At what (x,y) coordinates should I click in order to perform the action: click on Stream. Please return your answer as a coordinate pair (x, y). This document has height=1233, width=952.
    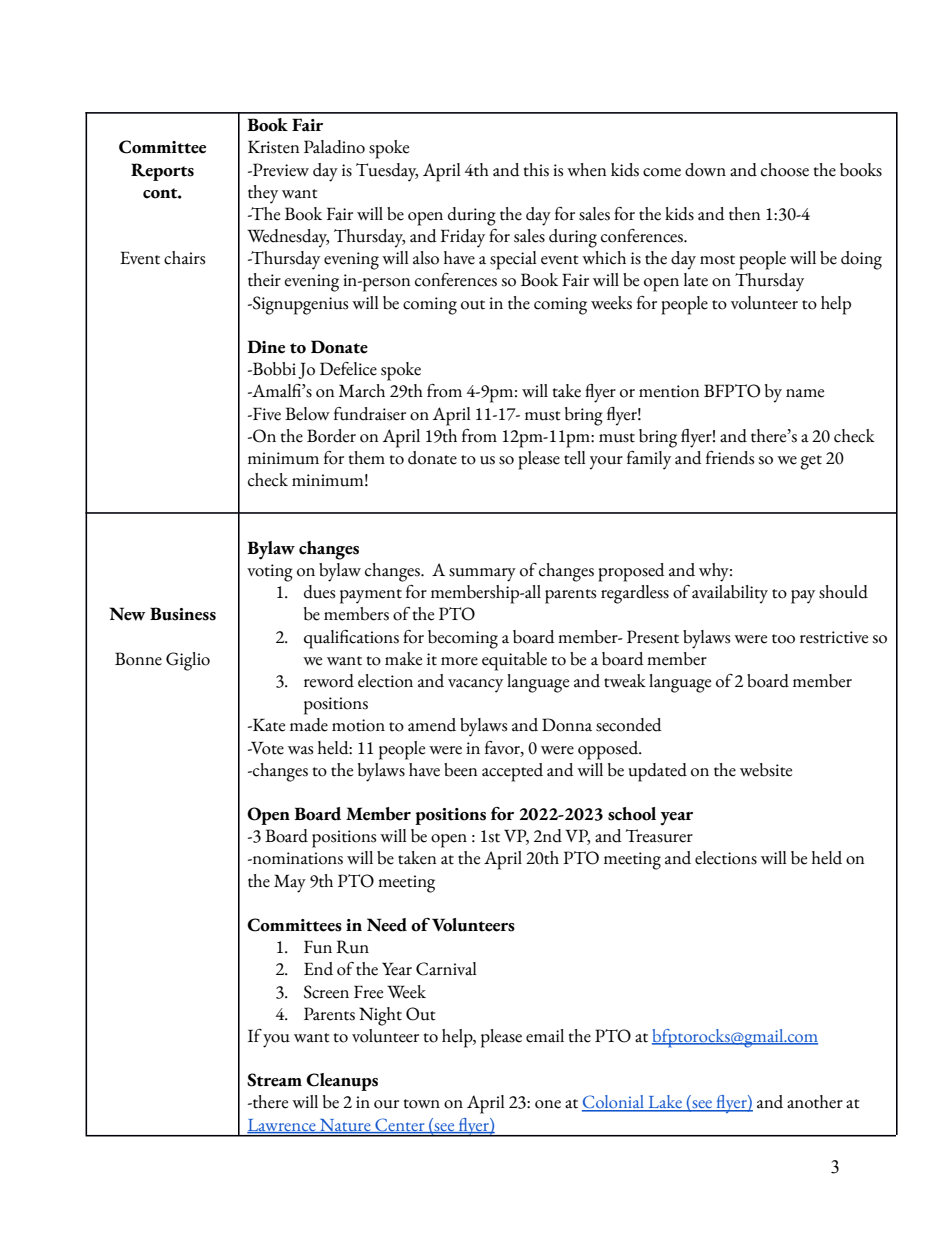
    Looking at the image, I should click on (274, 1080).
